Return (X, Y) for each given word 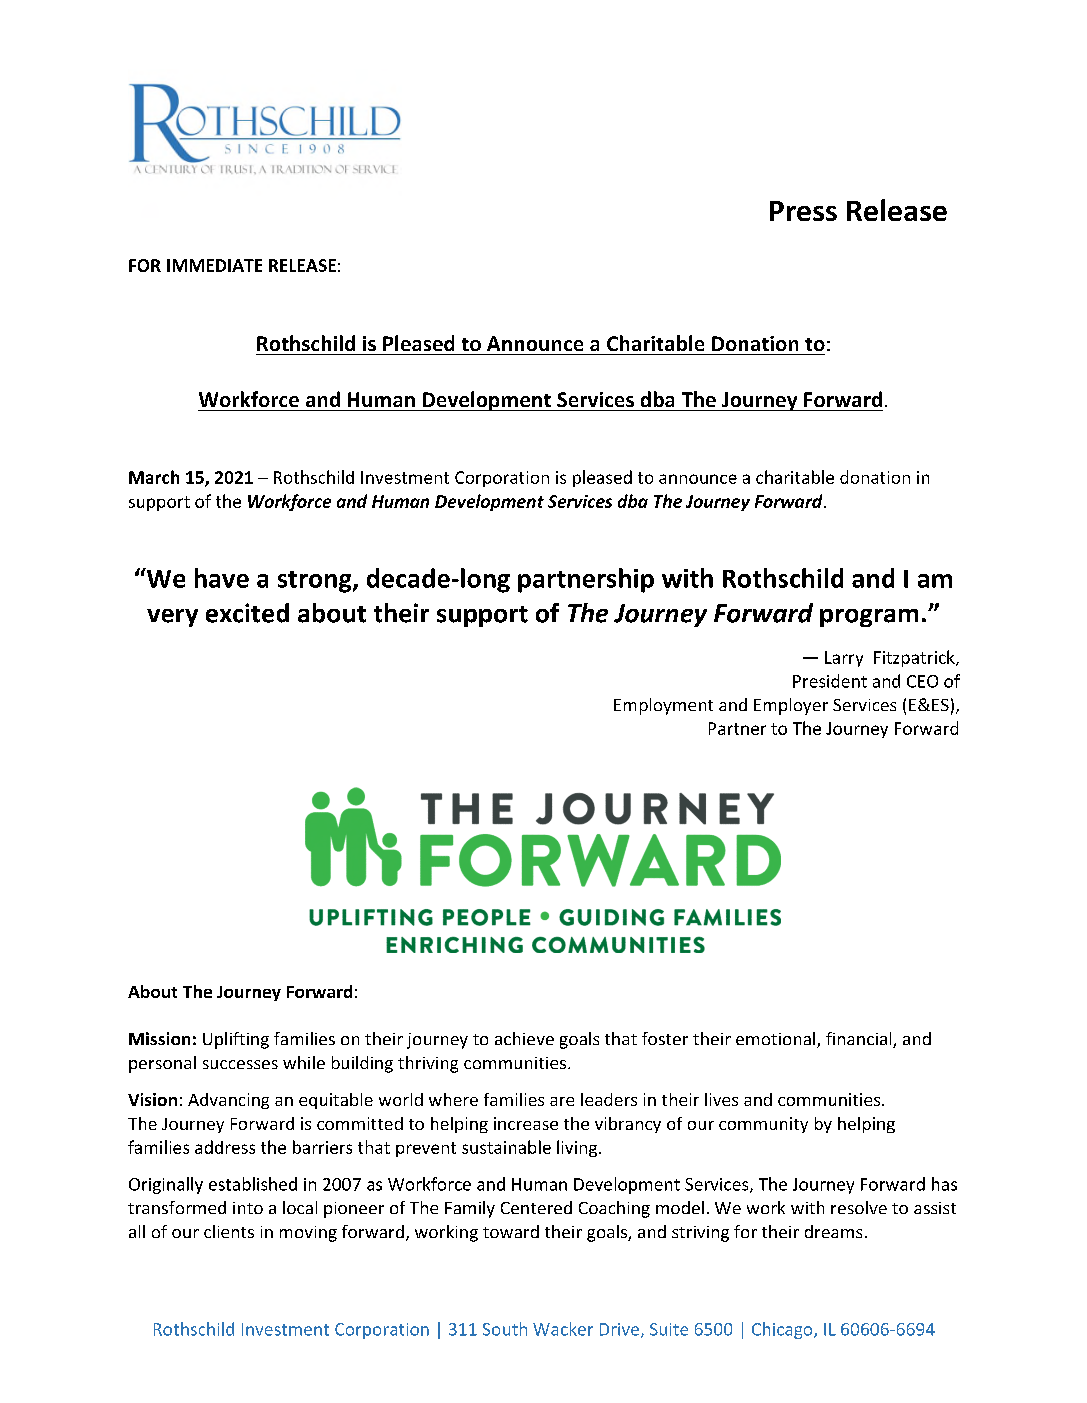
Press (803, 211)
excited (247, 613)
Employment (663, 706)
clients (229, 1231)
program (869, 618)
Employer (791, 706)
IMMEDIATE (214, 265)
